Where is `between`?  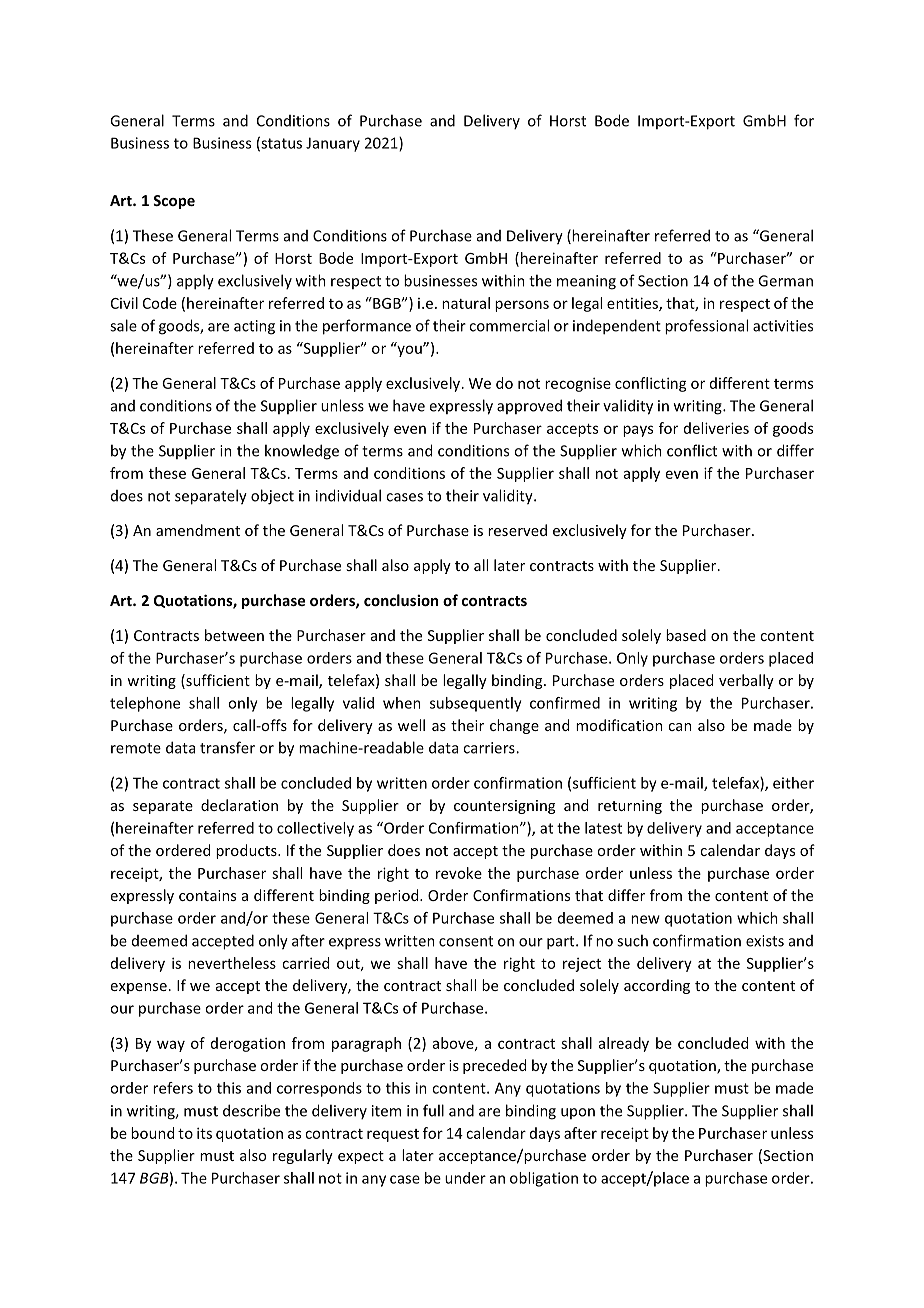
between is located at coordinates (234, 635).
